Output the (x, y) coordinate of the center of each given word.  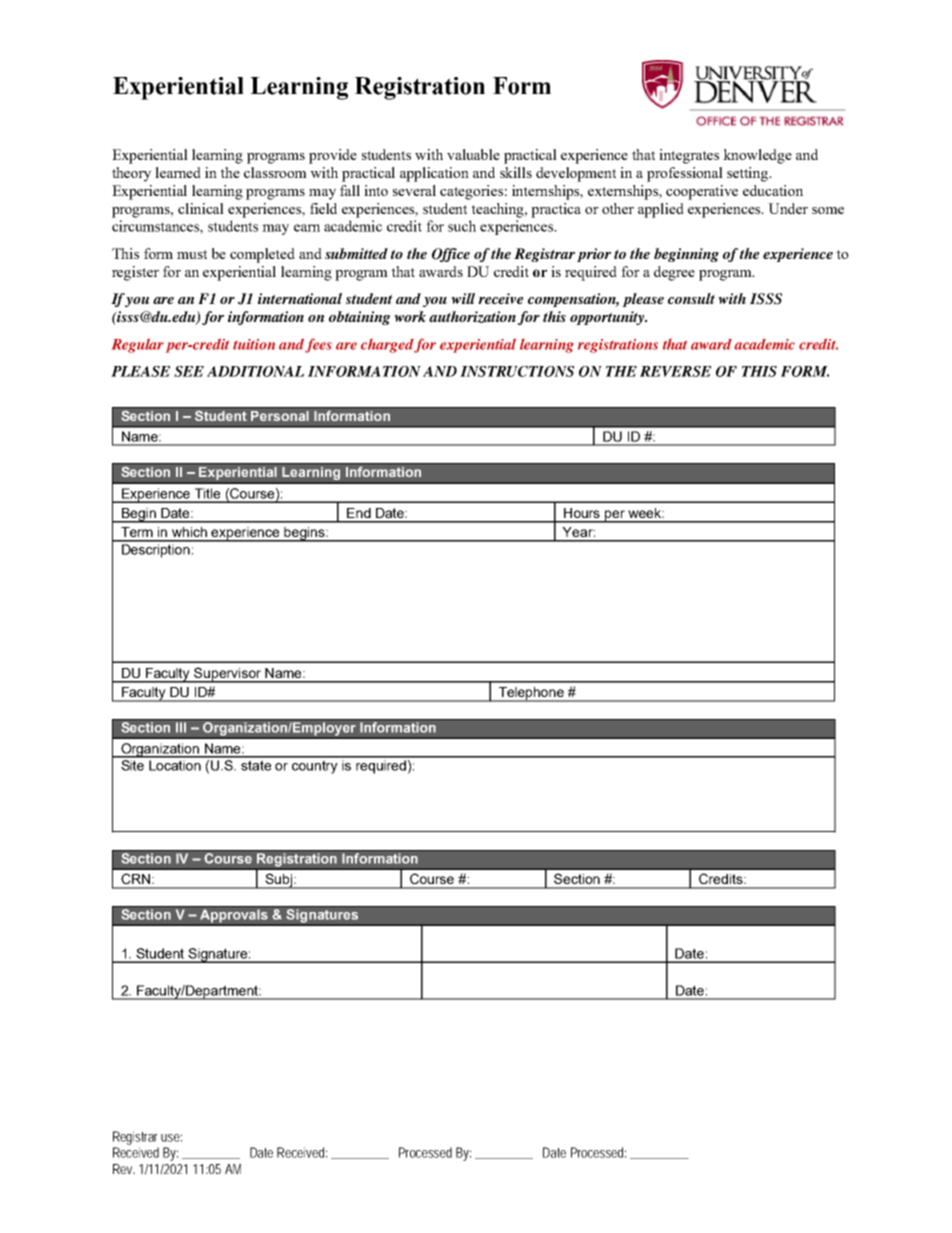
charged (388, 346)
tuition (254, 344)
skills (516, 172)
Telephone (531, 694)
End (359, 513)
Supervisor (227, 675)
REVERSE (675, 371)
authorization (472, 317)
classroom (275, 172)
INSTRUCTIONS (517, 371)
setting (749, 174)
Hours (582, 513)
